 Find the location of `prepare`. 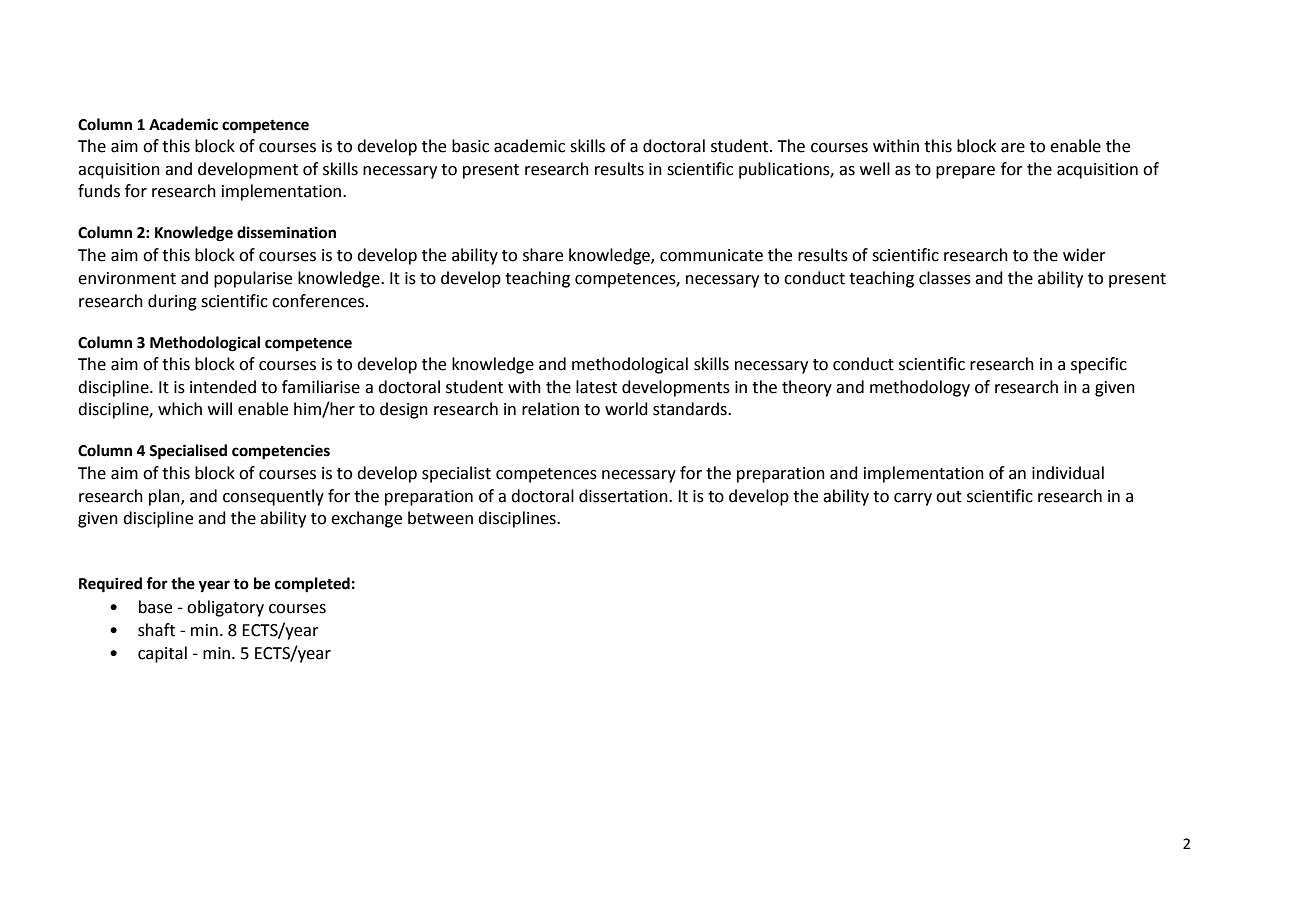

prepare is located at coordinates (965, 172).
